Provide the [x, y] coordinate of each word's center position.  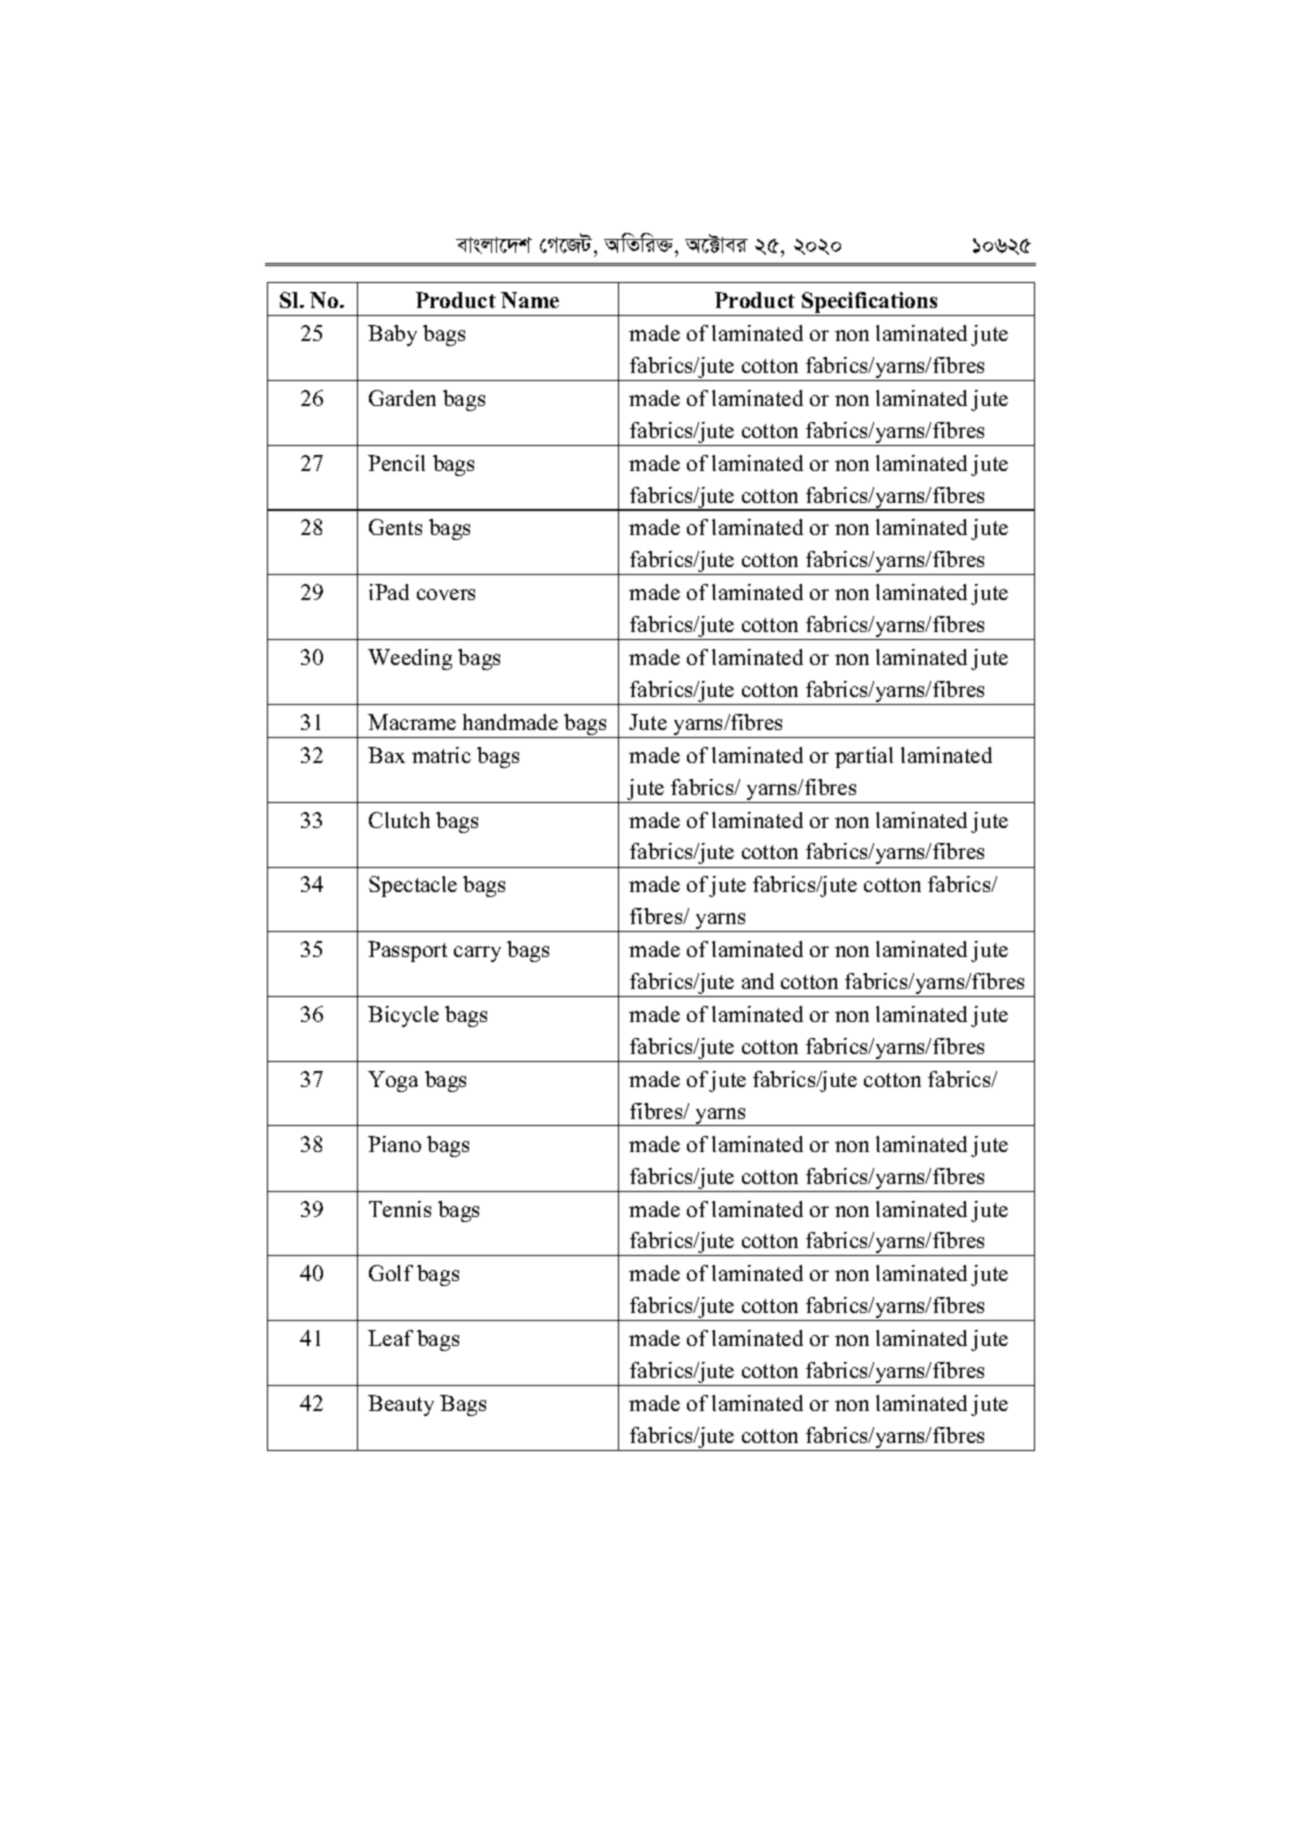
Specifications [870, 304]
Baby [392, 335]
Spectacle [413, 886]
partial [864, 757]
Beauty [401, 1405]
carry [477, 954]
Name [530, 300]
